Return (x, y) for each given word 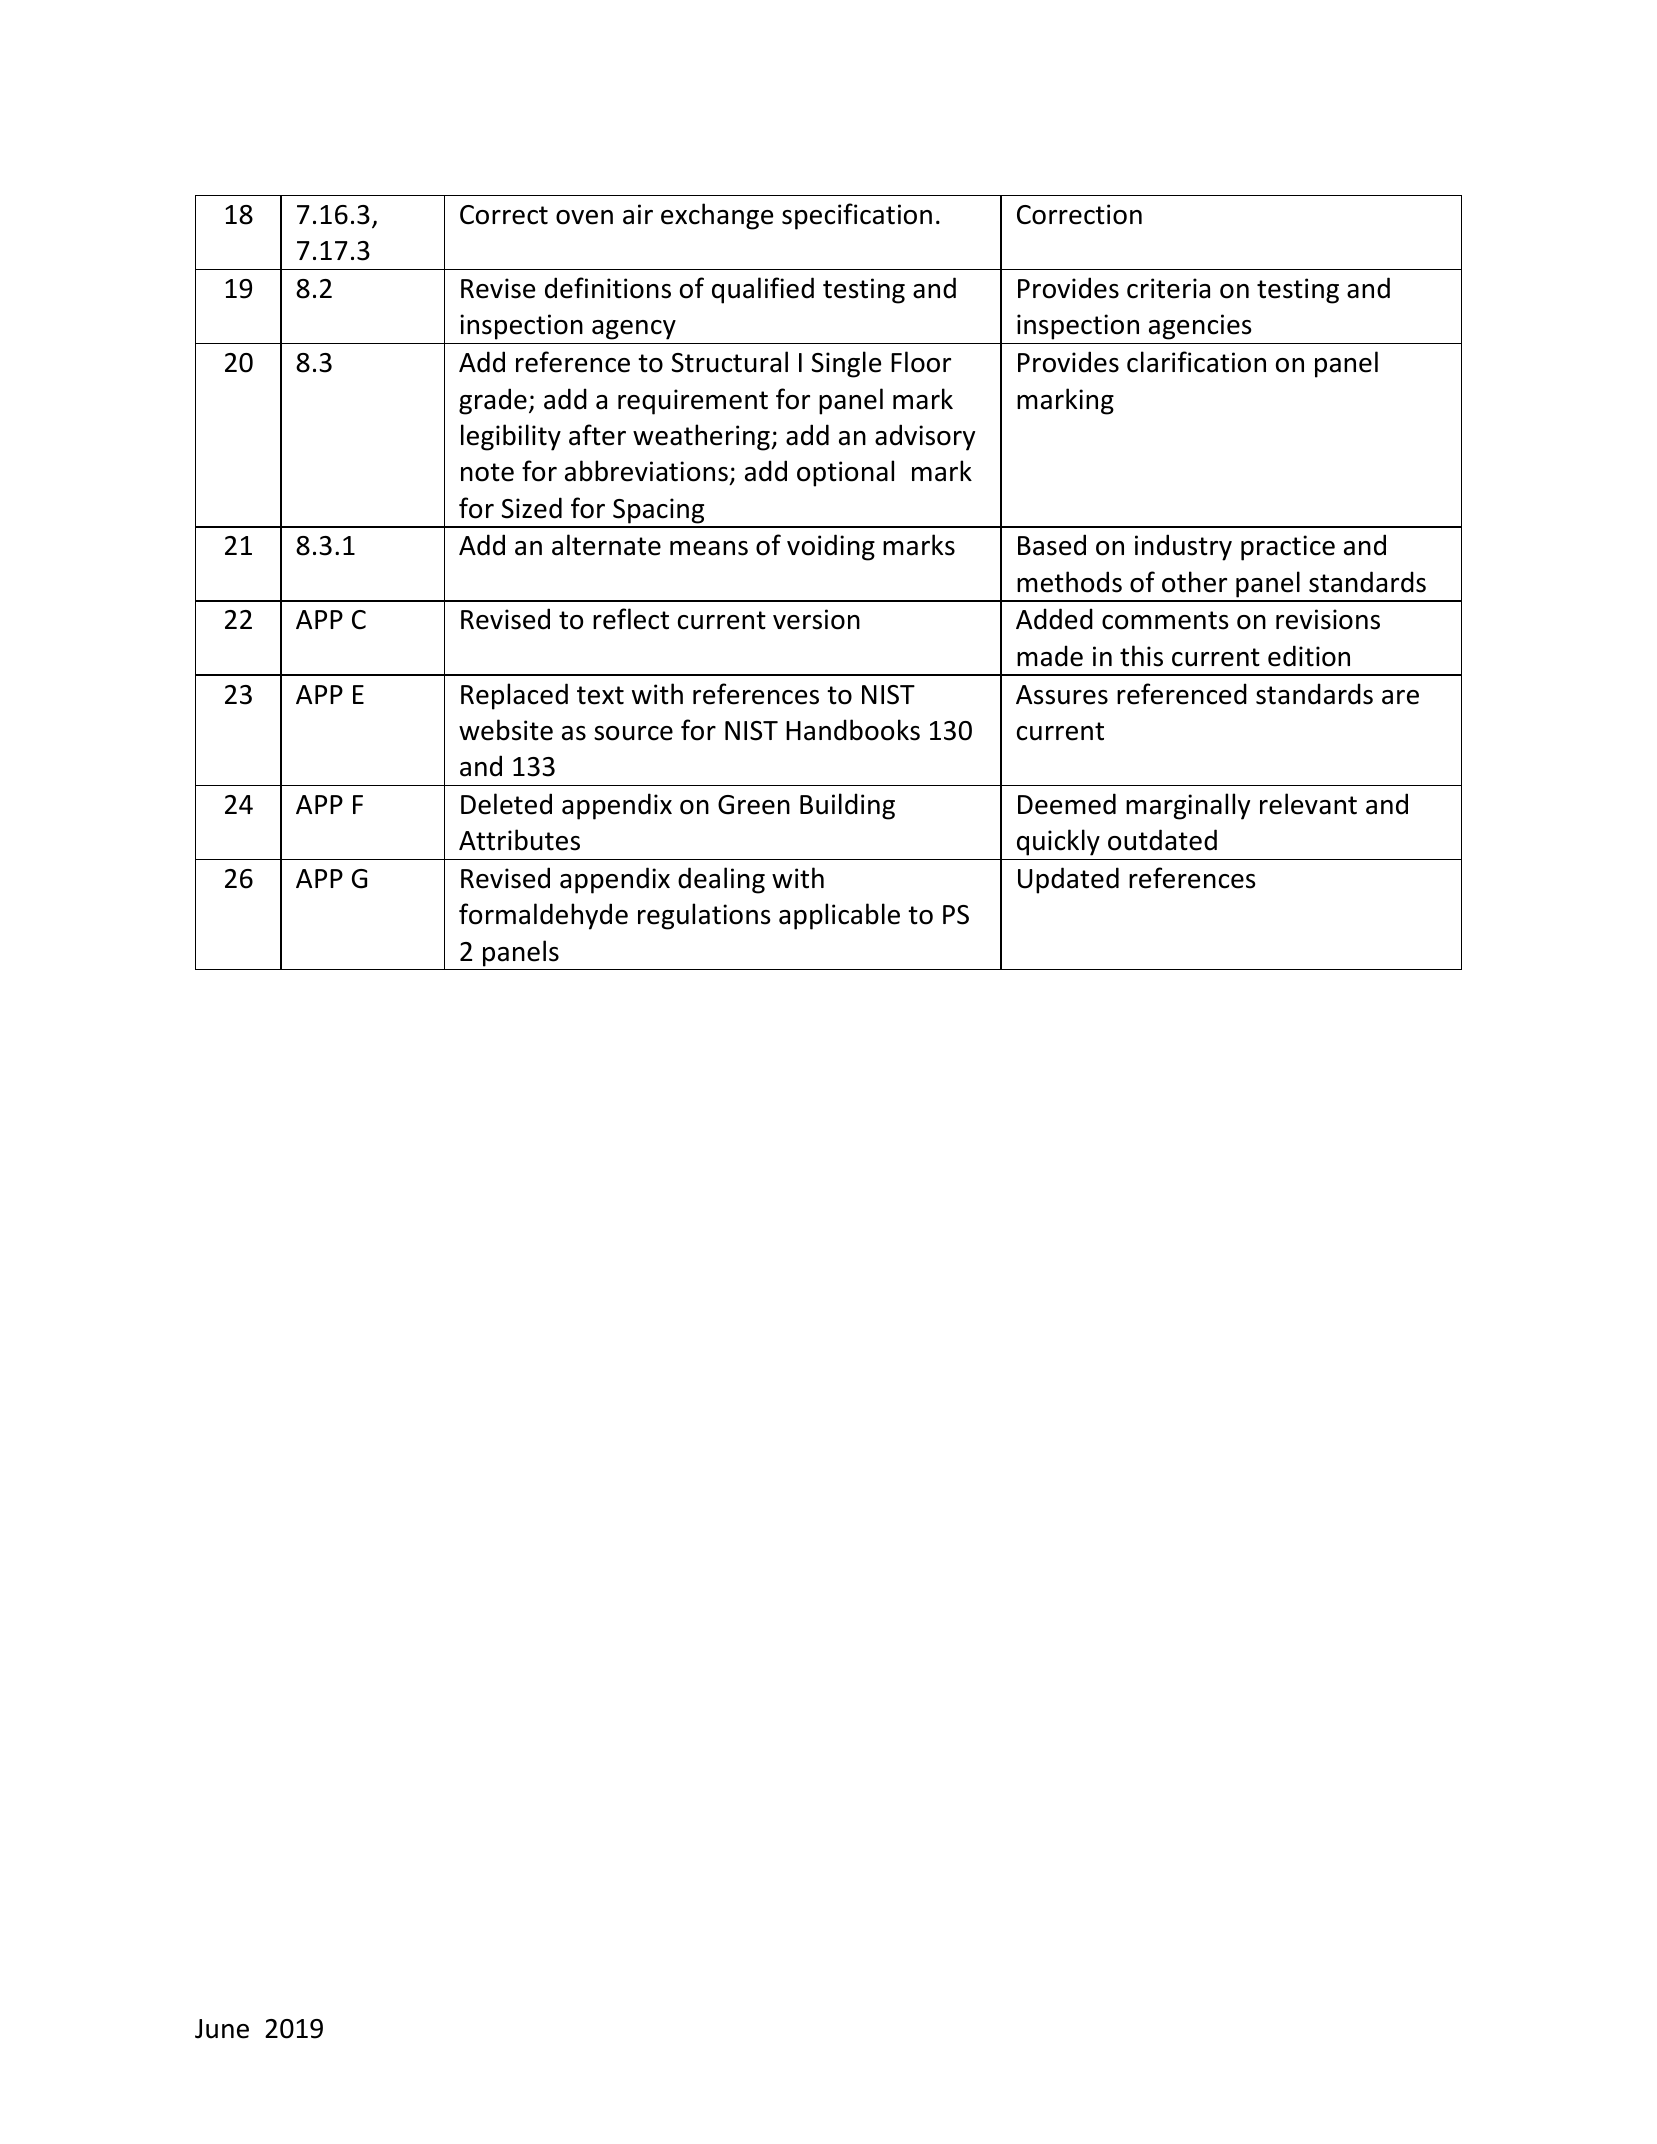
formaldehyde (543, 916)
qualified (763, 290)
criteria (1168, 288)
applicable (839, 916)
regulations (704, 916)
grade (493, 401)
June (222, 2029)
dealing (721, 880)
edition (1309, 656)
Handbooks (853, 730)
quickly (1058, 842)
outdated (1162, 840)
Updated (1068, 880)
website (506, 730)
